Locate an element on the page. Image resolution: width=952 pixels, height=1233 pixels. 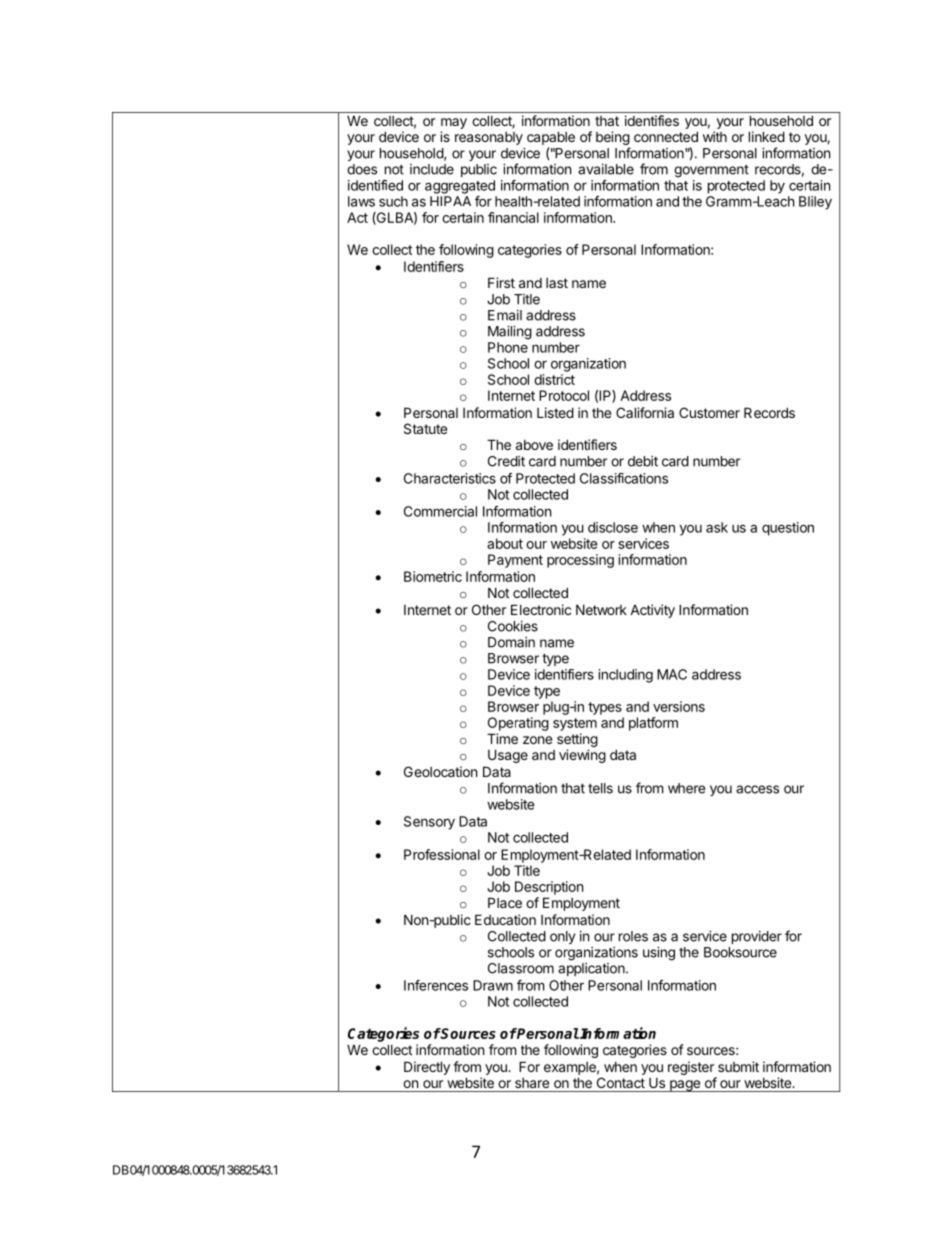
Customer is located at coordinates (709, 412).
